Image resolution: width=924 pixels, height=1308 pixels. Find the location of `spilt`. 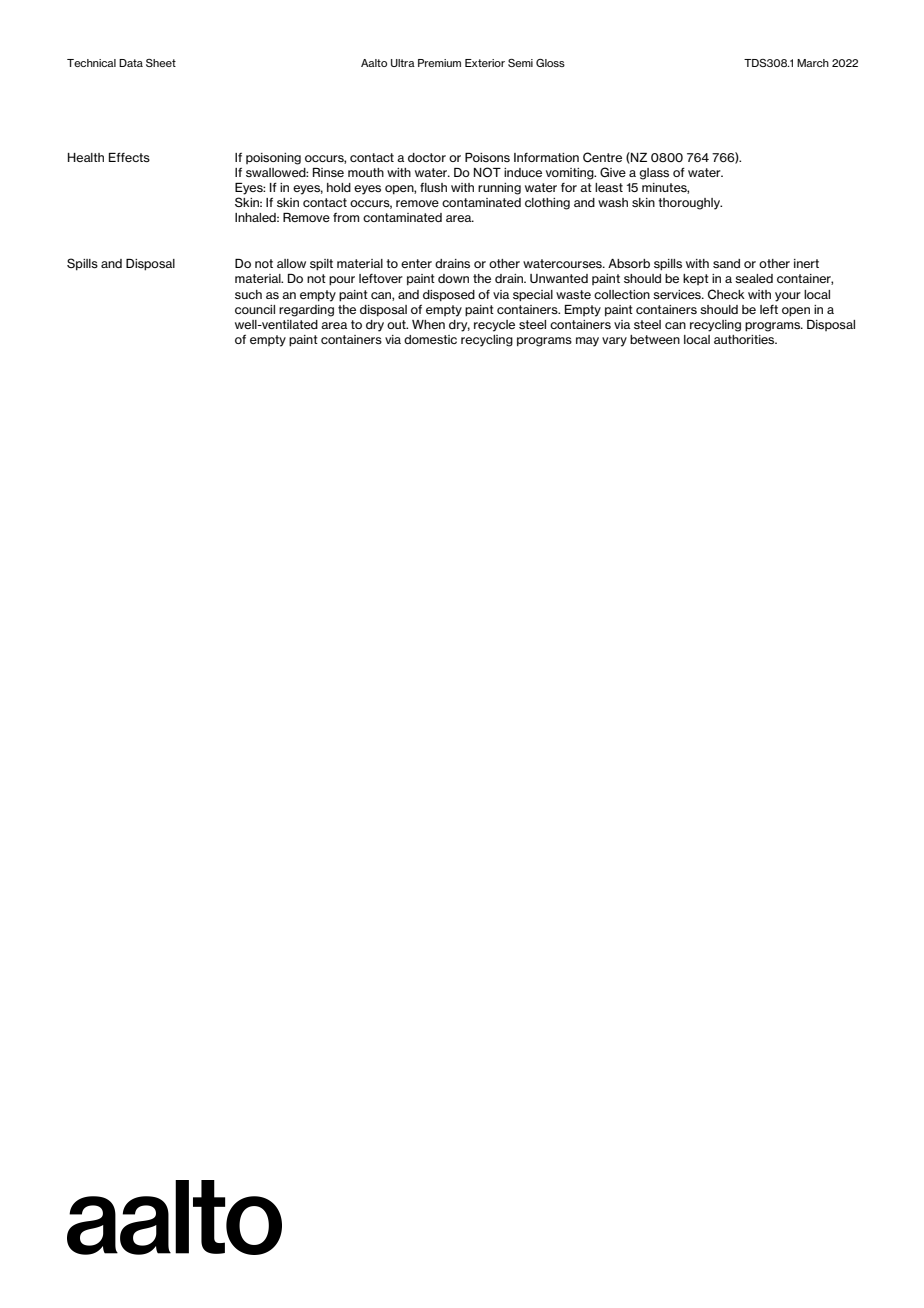

spilt is located at coordinates (321, 265).
